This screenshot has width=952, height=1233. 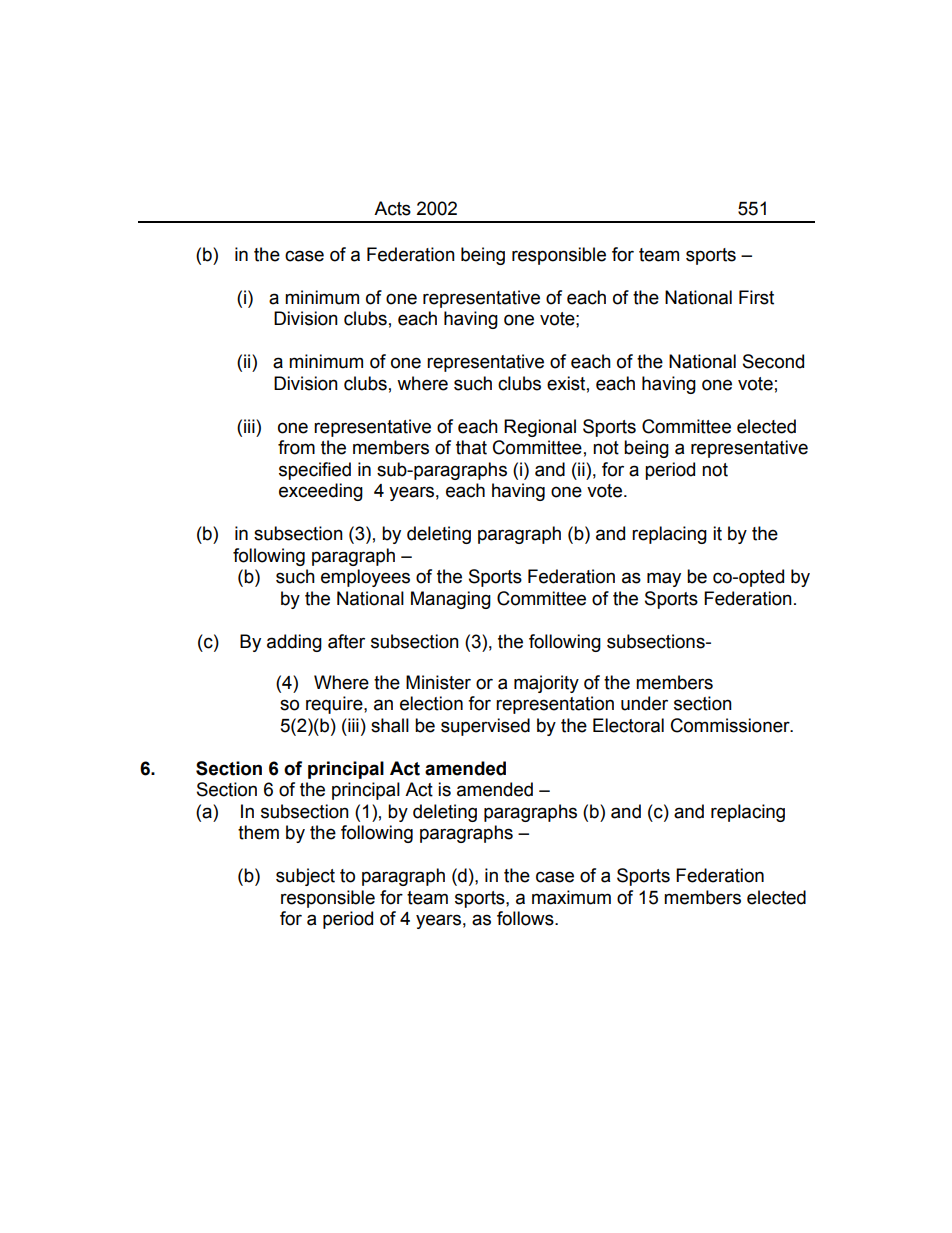 What do you see at coordinates (756, 297) in the screenshot?
I see `First` at bounding box center [756, 297].
